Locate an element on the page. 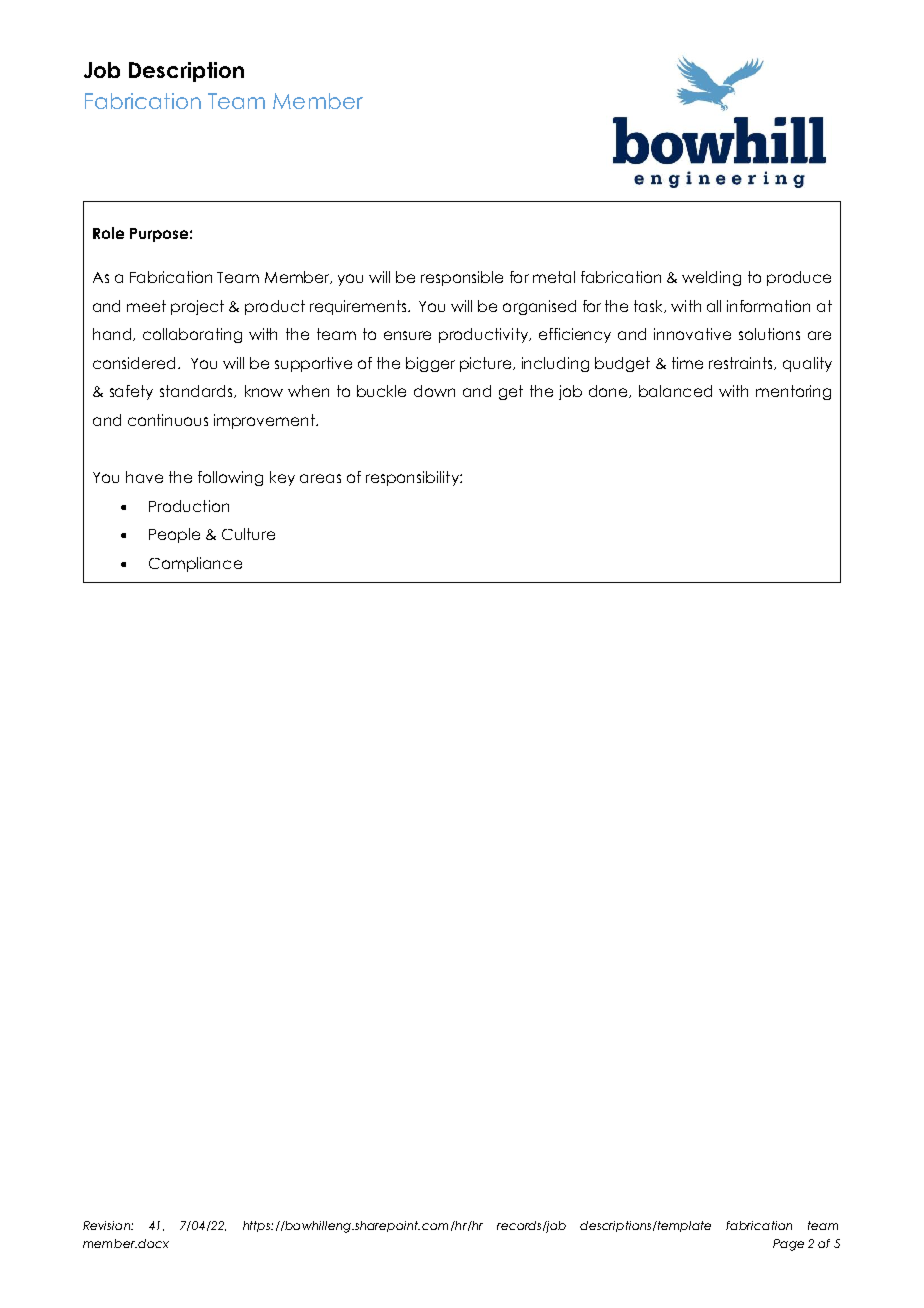 The width and height of the page is (924, 1308). Compliance is located at coordinates (195, 564).
